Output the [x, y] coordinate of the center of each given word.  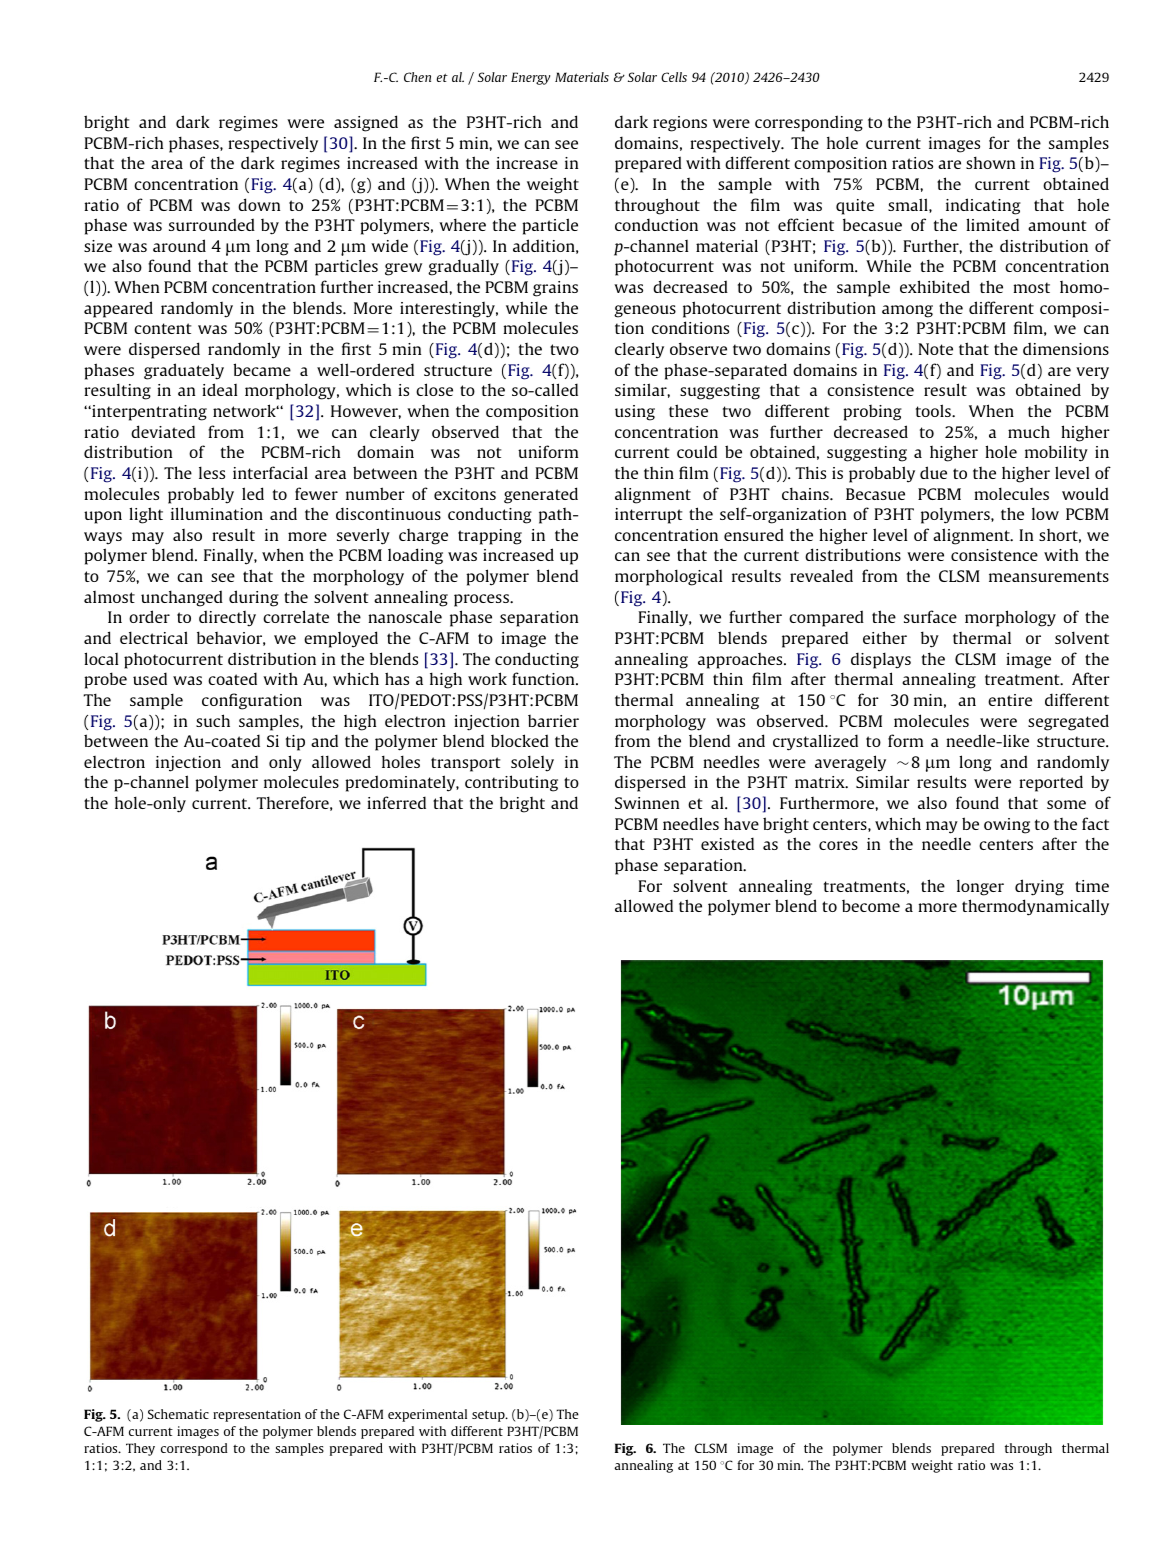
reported [1051, 783]
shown [990, 162]
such [213, 720]
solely [532, 763]
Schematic [178, 1414]
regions [680, 124]
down [259, 204]
